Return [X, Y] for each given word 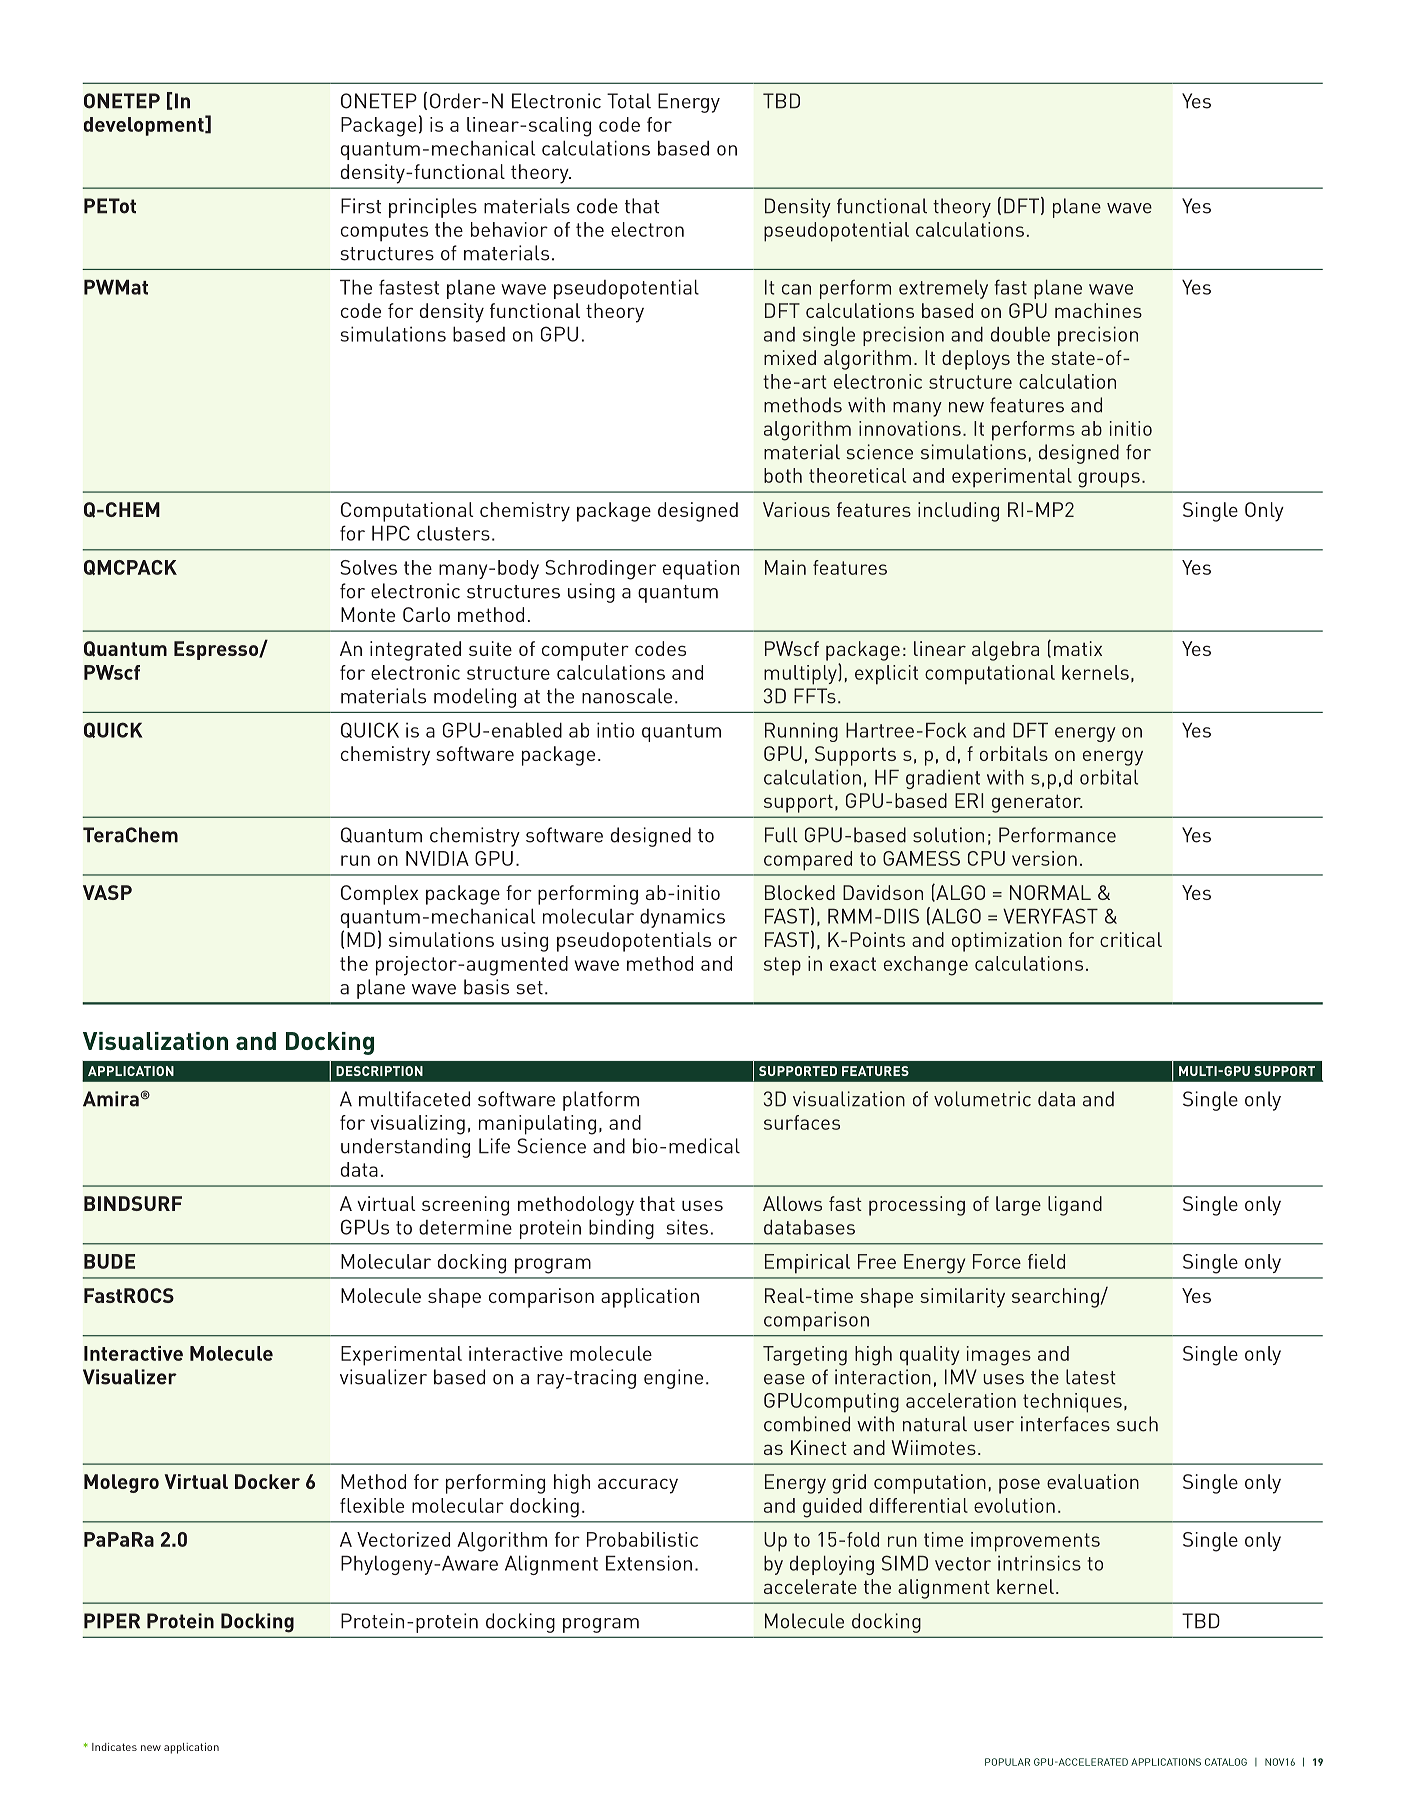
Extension [649, 1563]
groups [1109, 480]
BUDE [109, 1261]
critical [1131, 939]
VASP [107, 892]
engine [673, 1379]
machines [1098, 310]
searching [1055, 1298]
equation [701, 570]
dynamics [682, 918]
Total [629, 101]
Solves [368, 567]
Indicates [114, 1747]
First [361, 206]
